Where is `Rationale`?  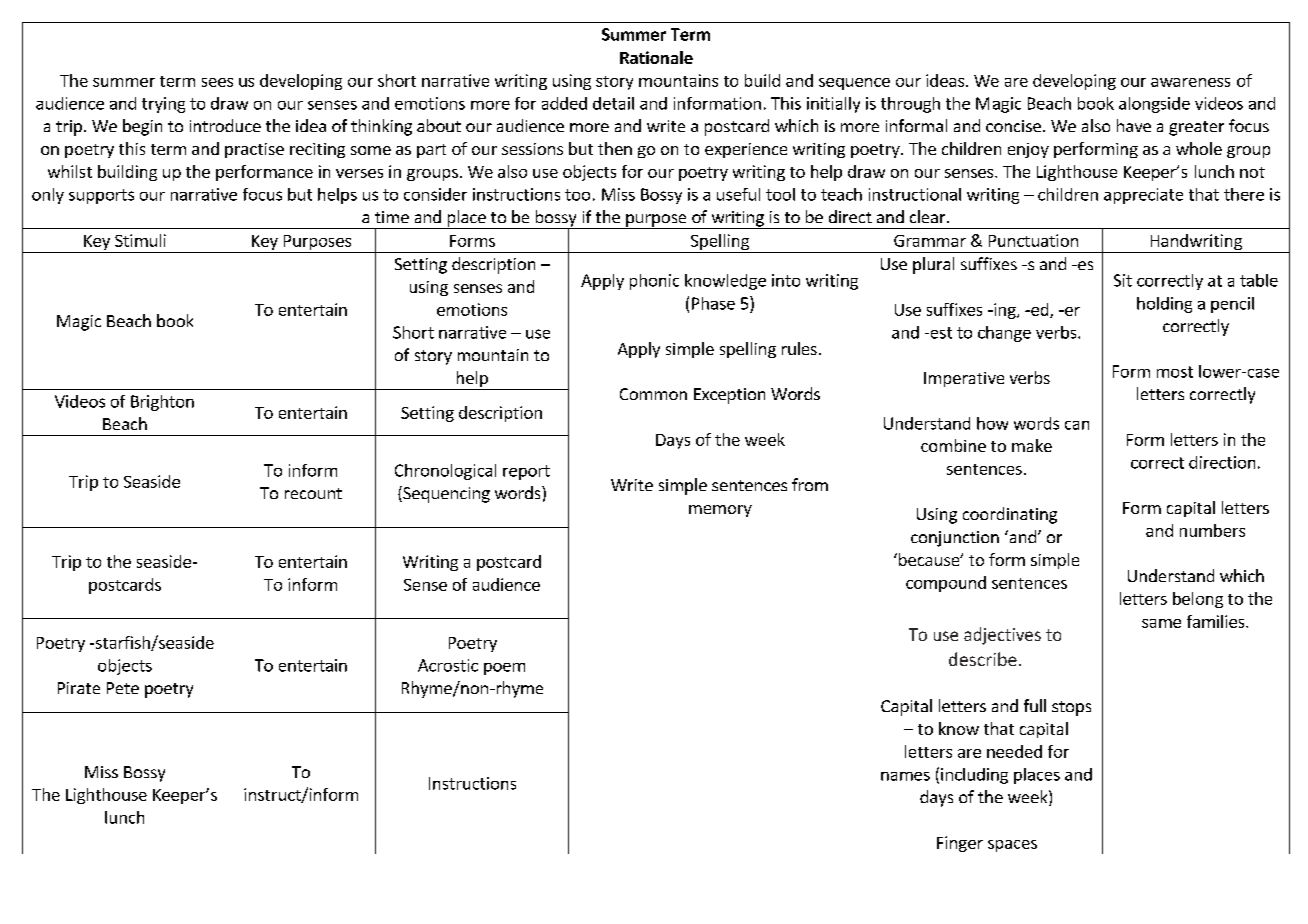 Rationale is located at coordinates (656, 57).
